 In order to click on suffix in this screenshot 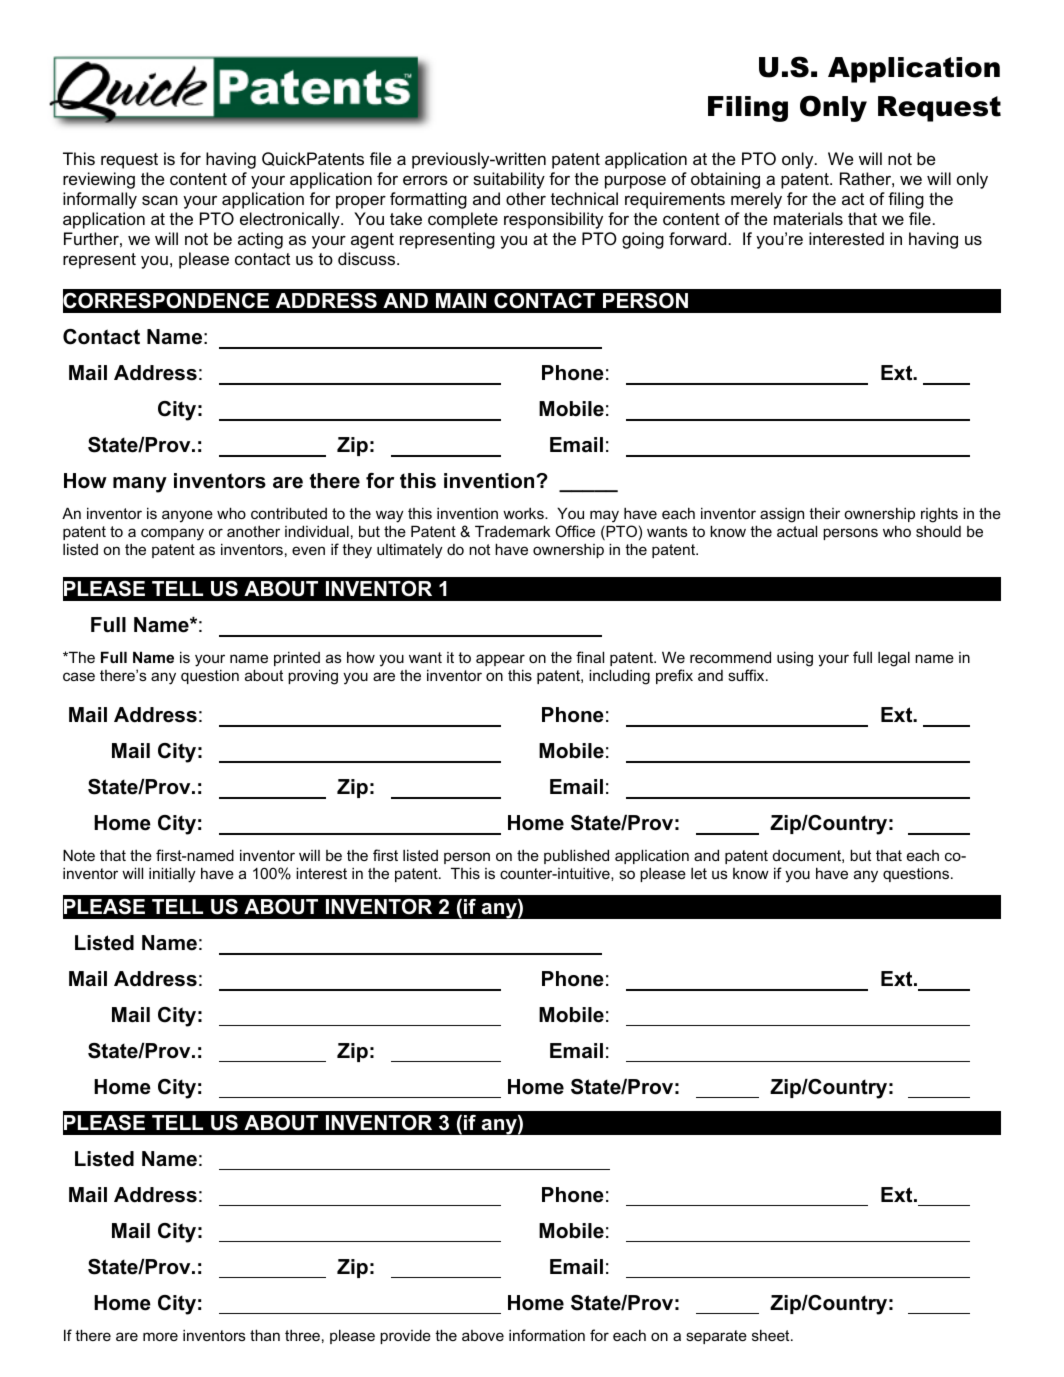, I will do `click(747, 675)`.
